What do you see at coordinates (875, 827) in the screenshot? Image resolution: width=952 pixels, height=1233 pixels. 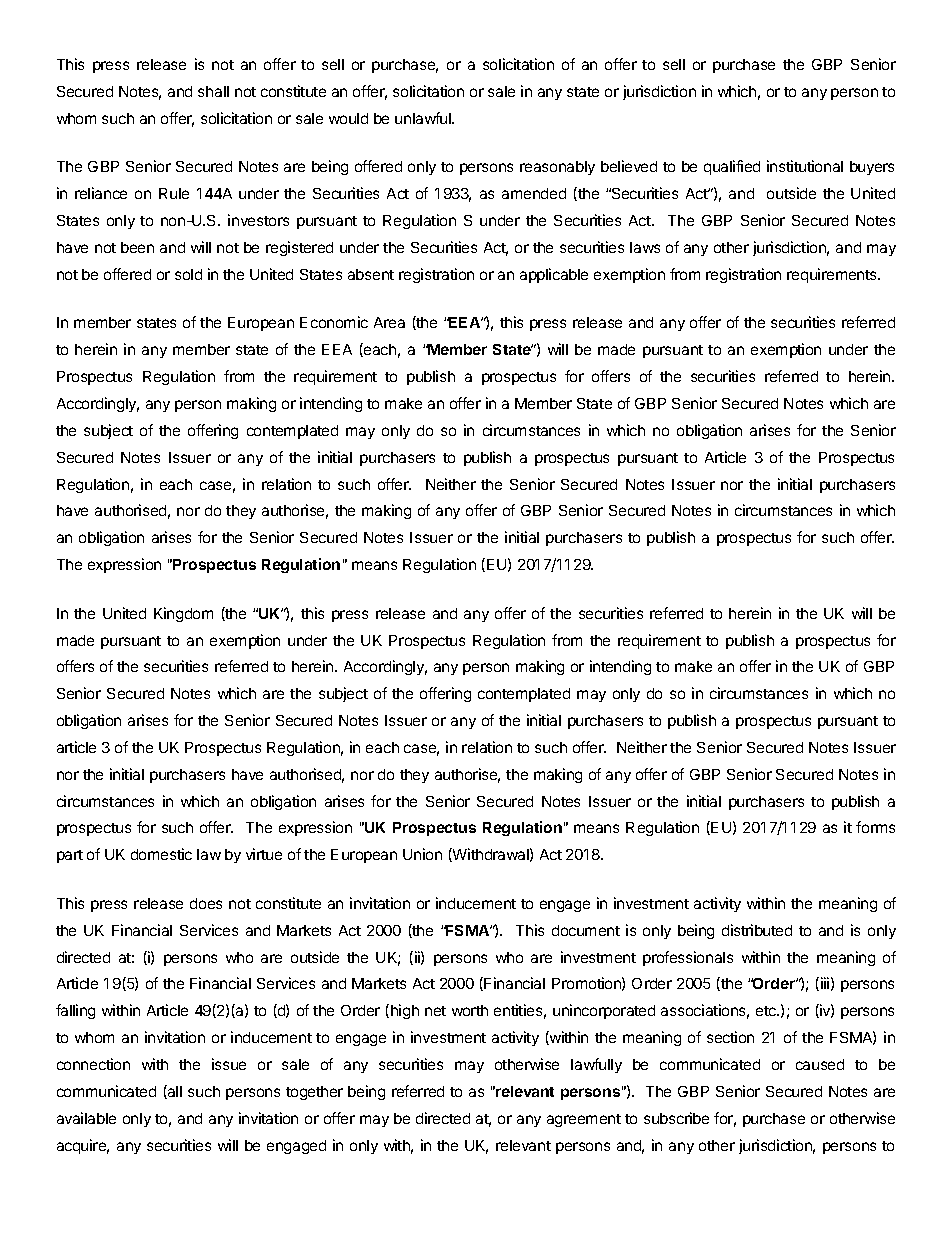 I see `forms` at bounding box center [875, 827].
